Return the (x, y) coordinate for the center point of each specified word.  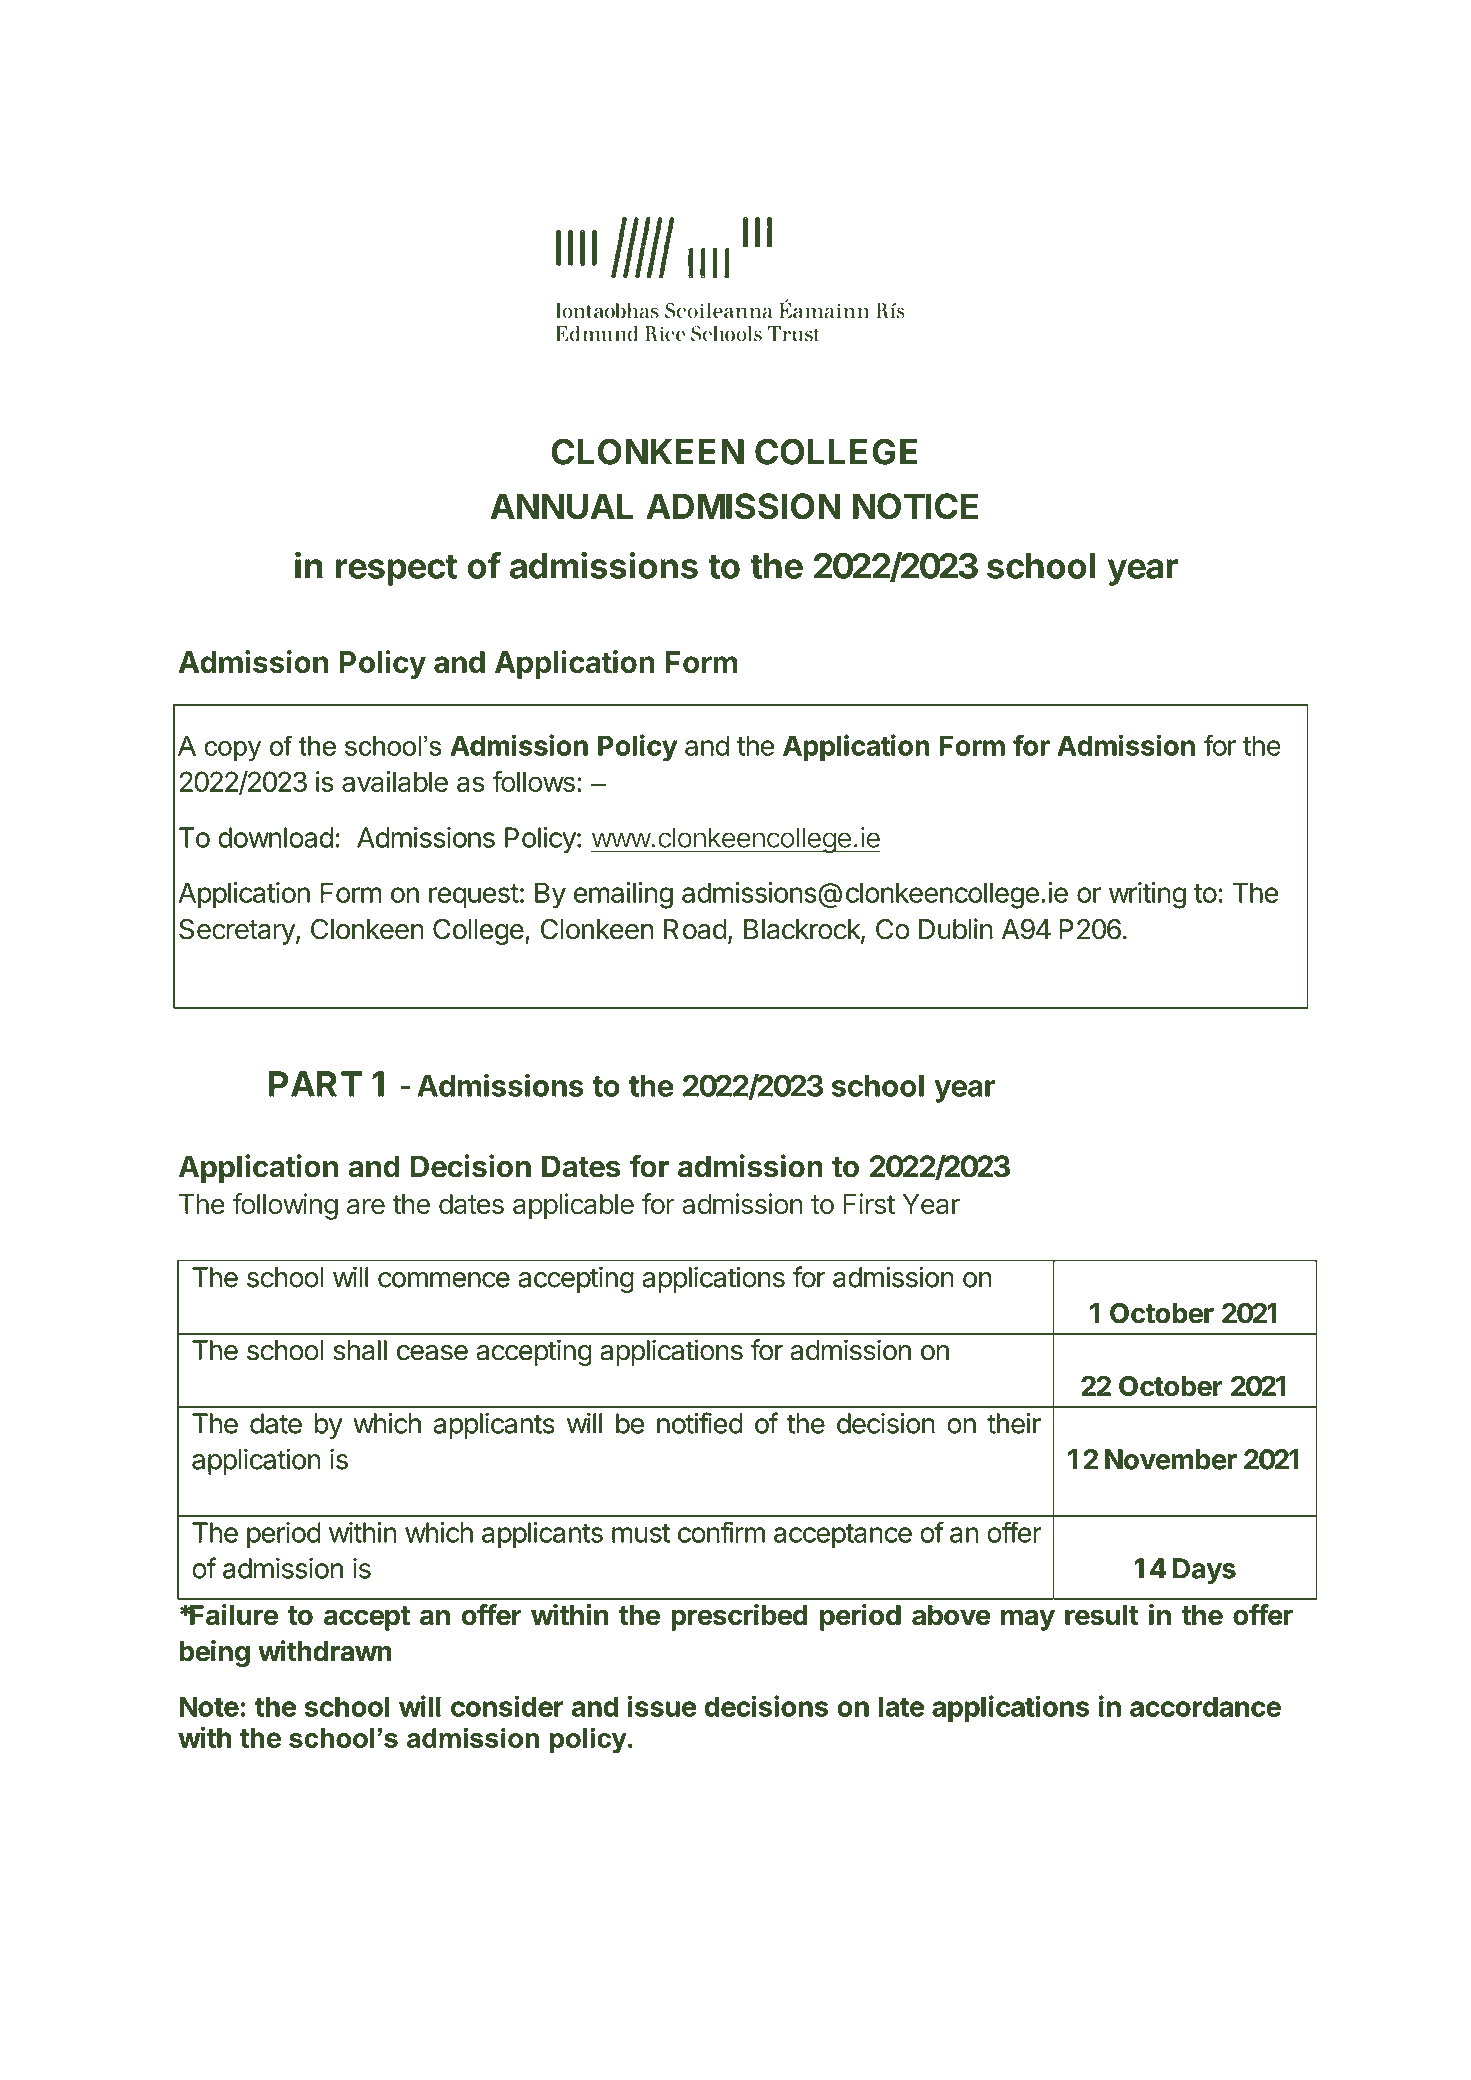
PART (315, 1084)
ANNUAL (561, 506)
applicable (573, 1206)
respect (397, 570)
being (214, 1653)
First (869, 1203)
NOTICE (915, 506)
